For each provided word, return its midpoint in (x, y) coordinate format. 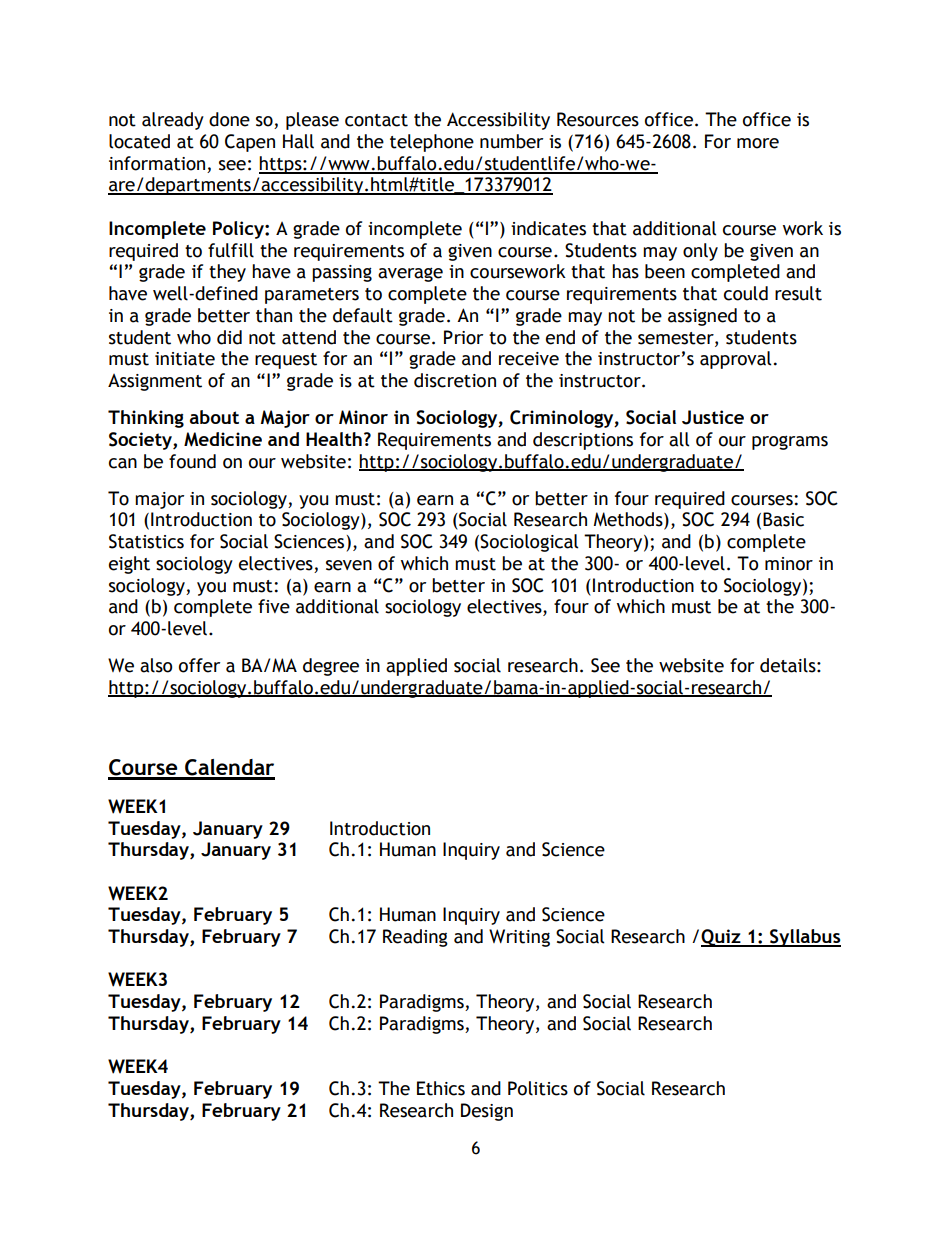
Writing (519, 938)
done (229, 119)
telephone (432, 143)
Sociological (529, 543)
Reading (415, 938)
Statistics (146, 541)
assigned (702, 317)
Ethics (441, 1088)
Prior (463, 337)
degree (331, 667)
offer (199, 665)
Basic (783, 519)
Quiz (722, 938)
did (229, 337)
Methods (629, 520)
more (758, 143)
